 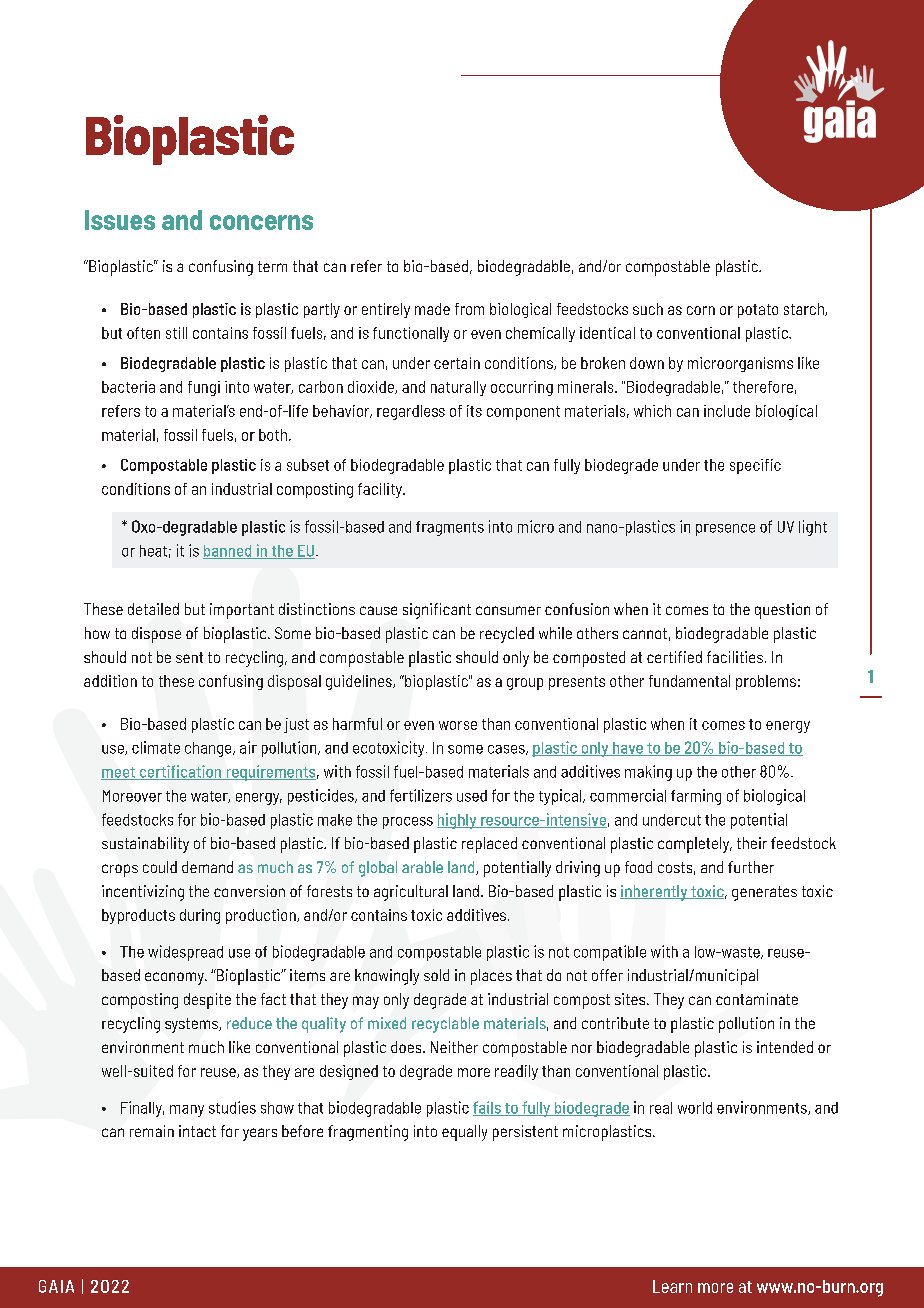 I want to click on GAIA, so click(x=56, y=1286).
